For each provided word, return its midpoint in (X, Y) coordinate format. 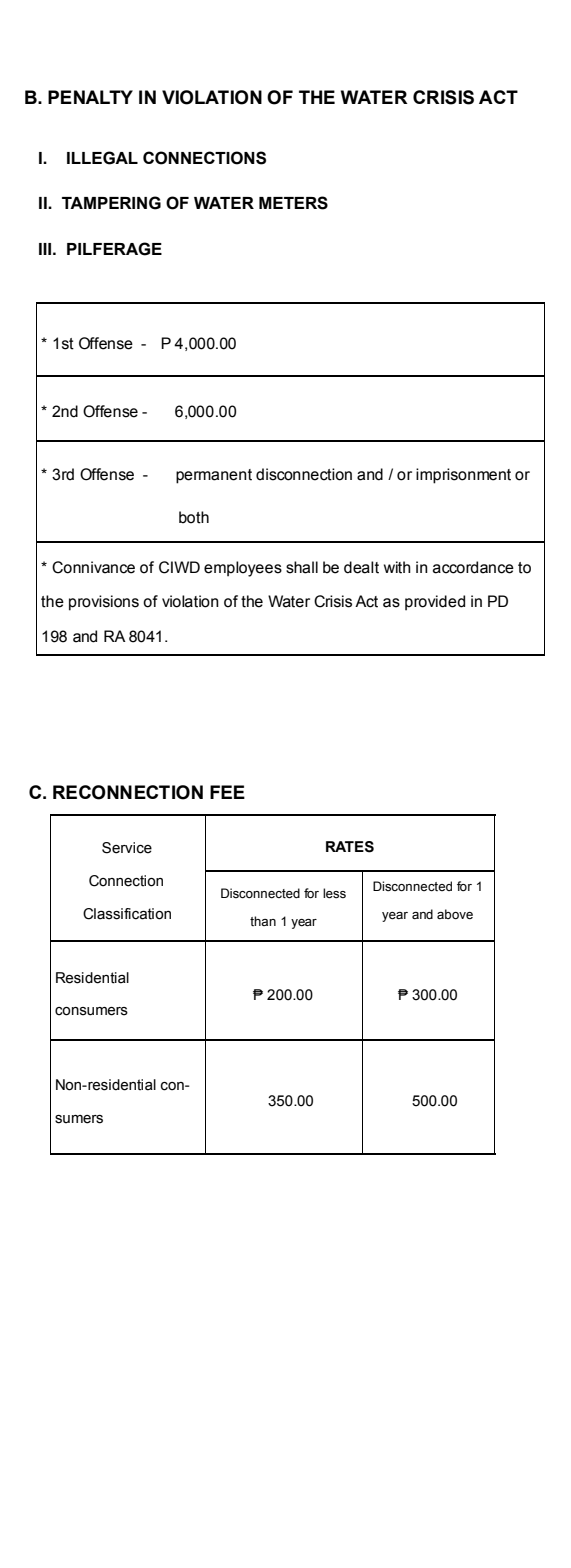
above (455, 914)
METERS (293, 203)
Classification (127, 914)
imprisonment (463, 476)
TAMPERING (111, 203)
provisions (104, 603)
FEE (227, 792)
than (263, 921)
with (397, 567)
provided (435, 603)
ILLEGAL (102, 158)
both (194, 517)
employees (243, 569)
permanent (214, 476)
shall (302, 567)
